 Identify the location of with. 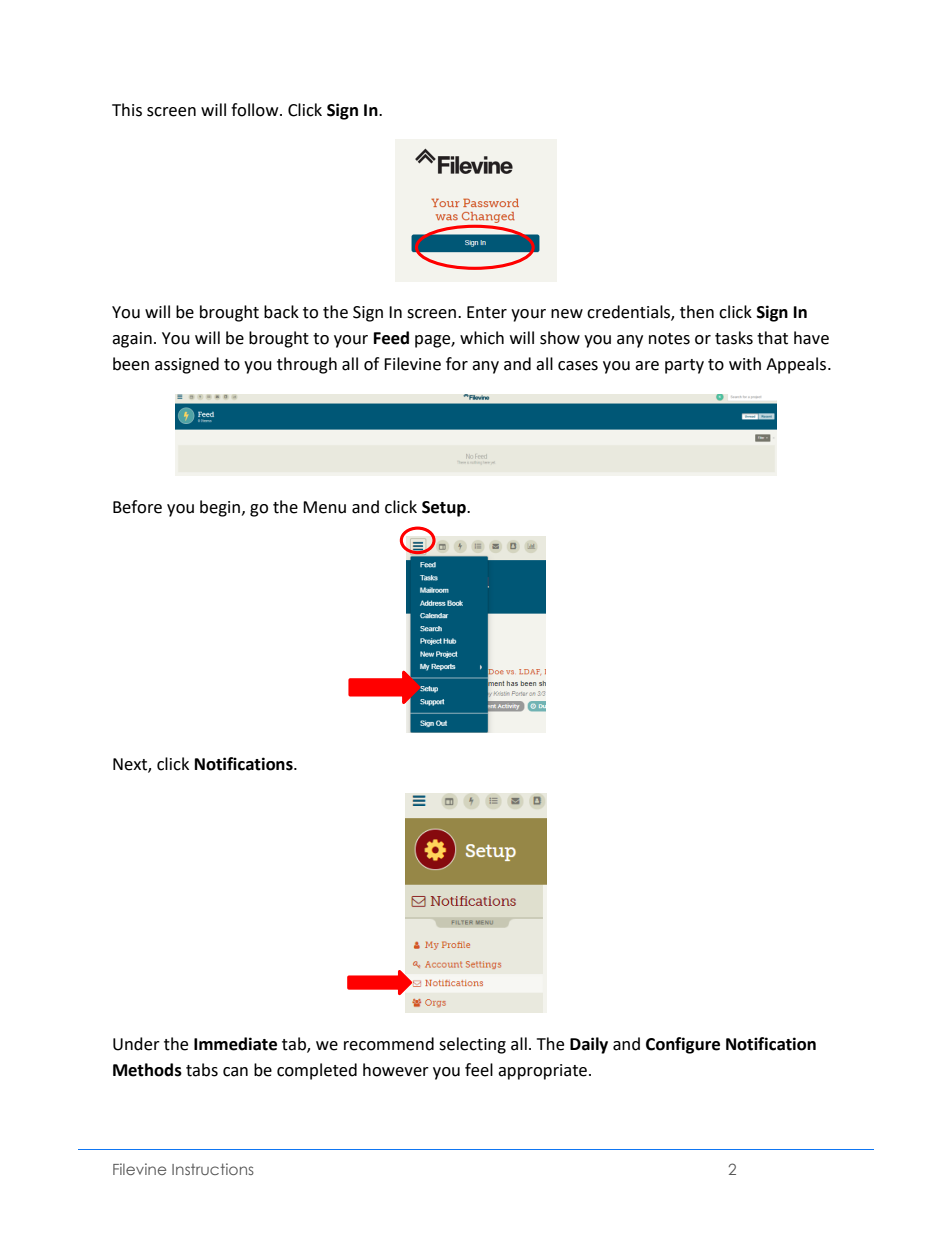
(745, 364).
